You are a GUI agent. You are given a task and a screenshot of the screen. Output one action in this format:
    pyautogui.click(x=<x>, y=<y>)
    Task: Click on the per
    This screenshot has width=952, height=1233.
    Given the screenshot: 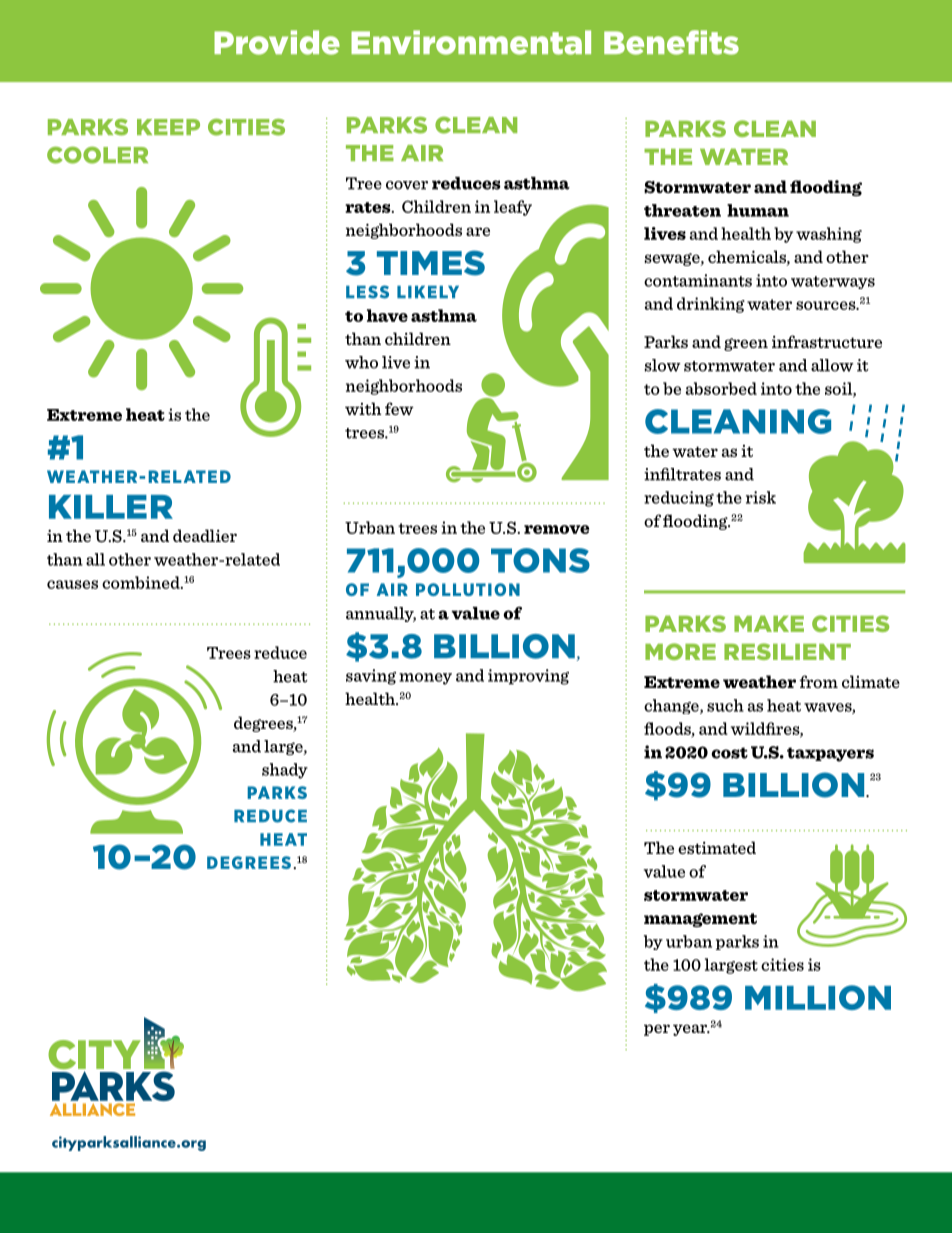 What is the action you would take?
    pyautogui.click(x=657, y=1030)
